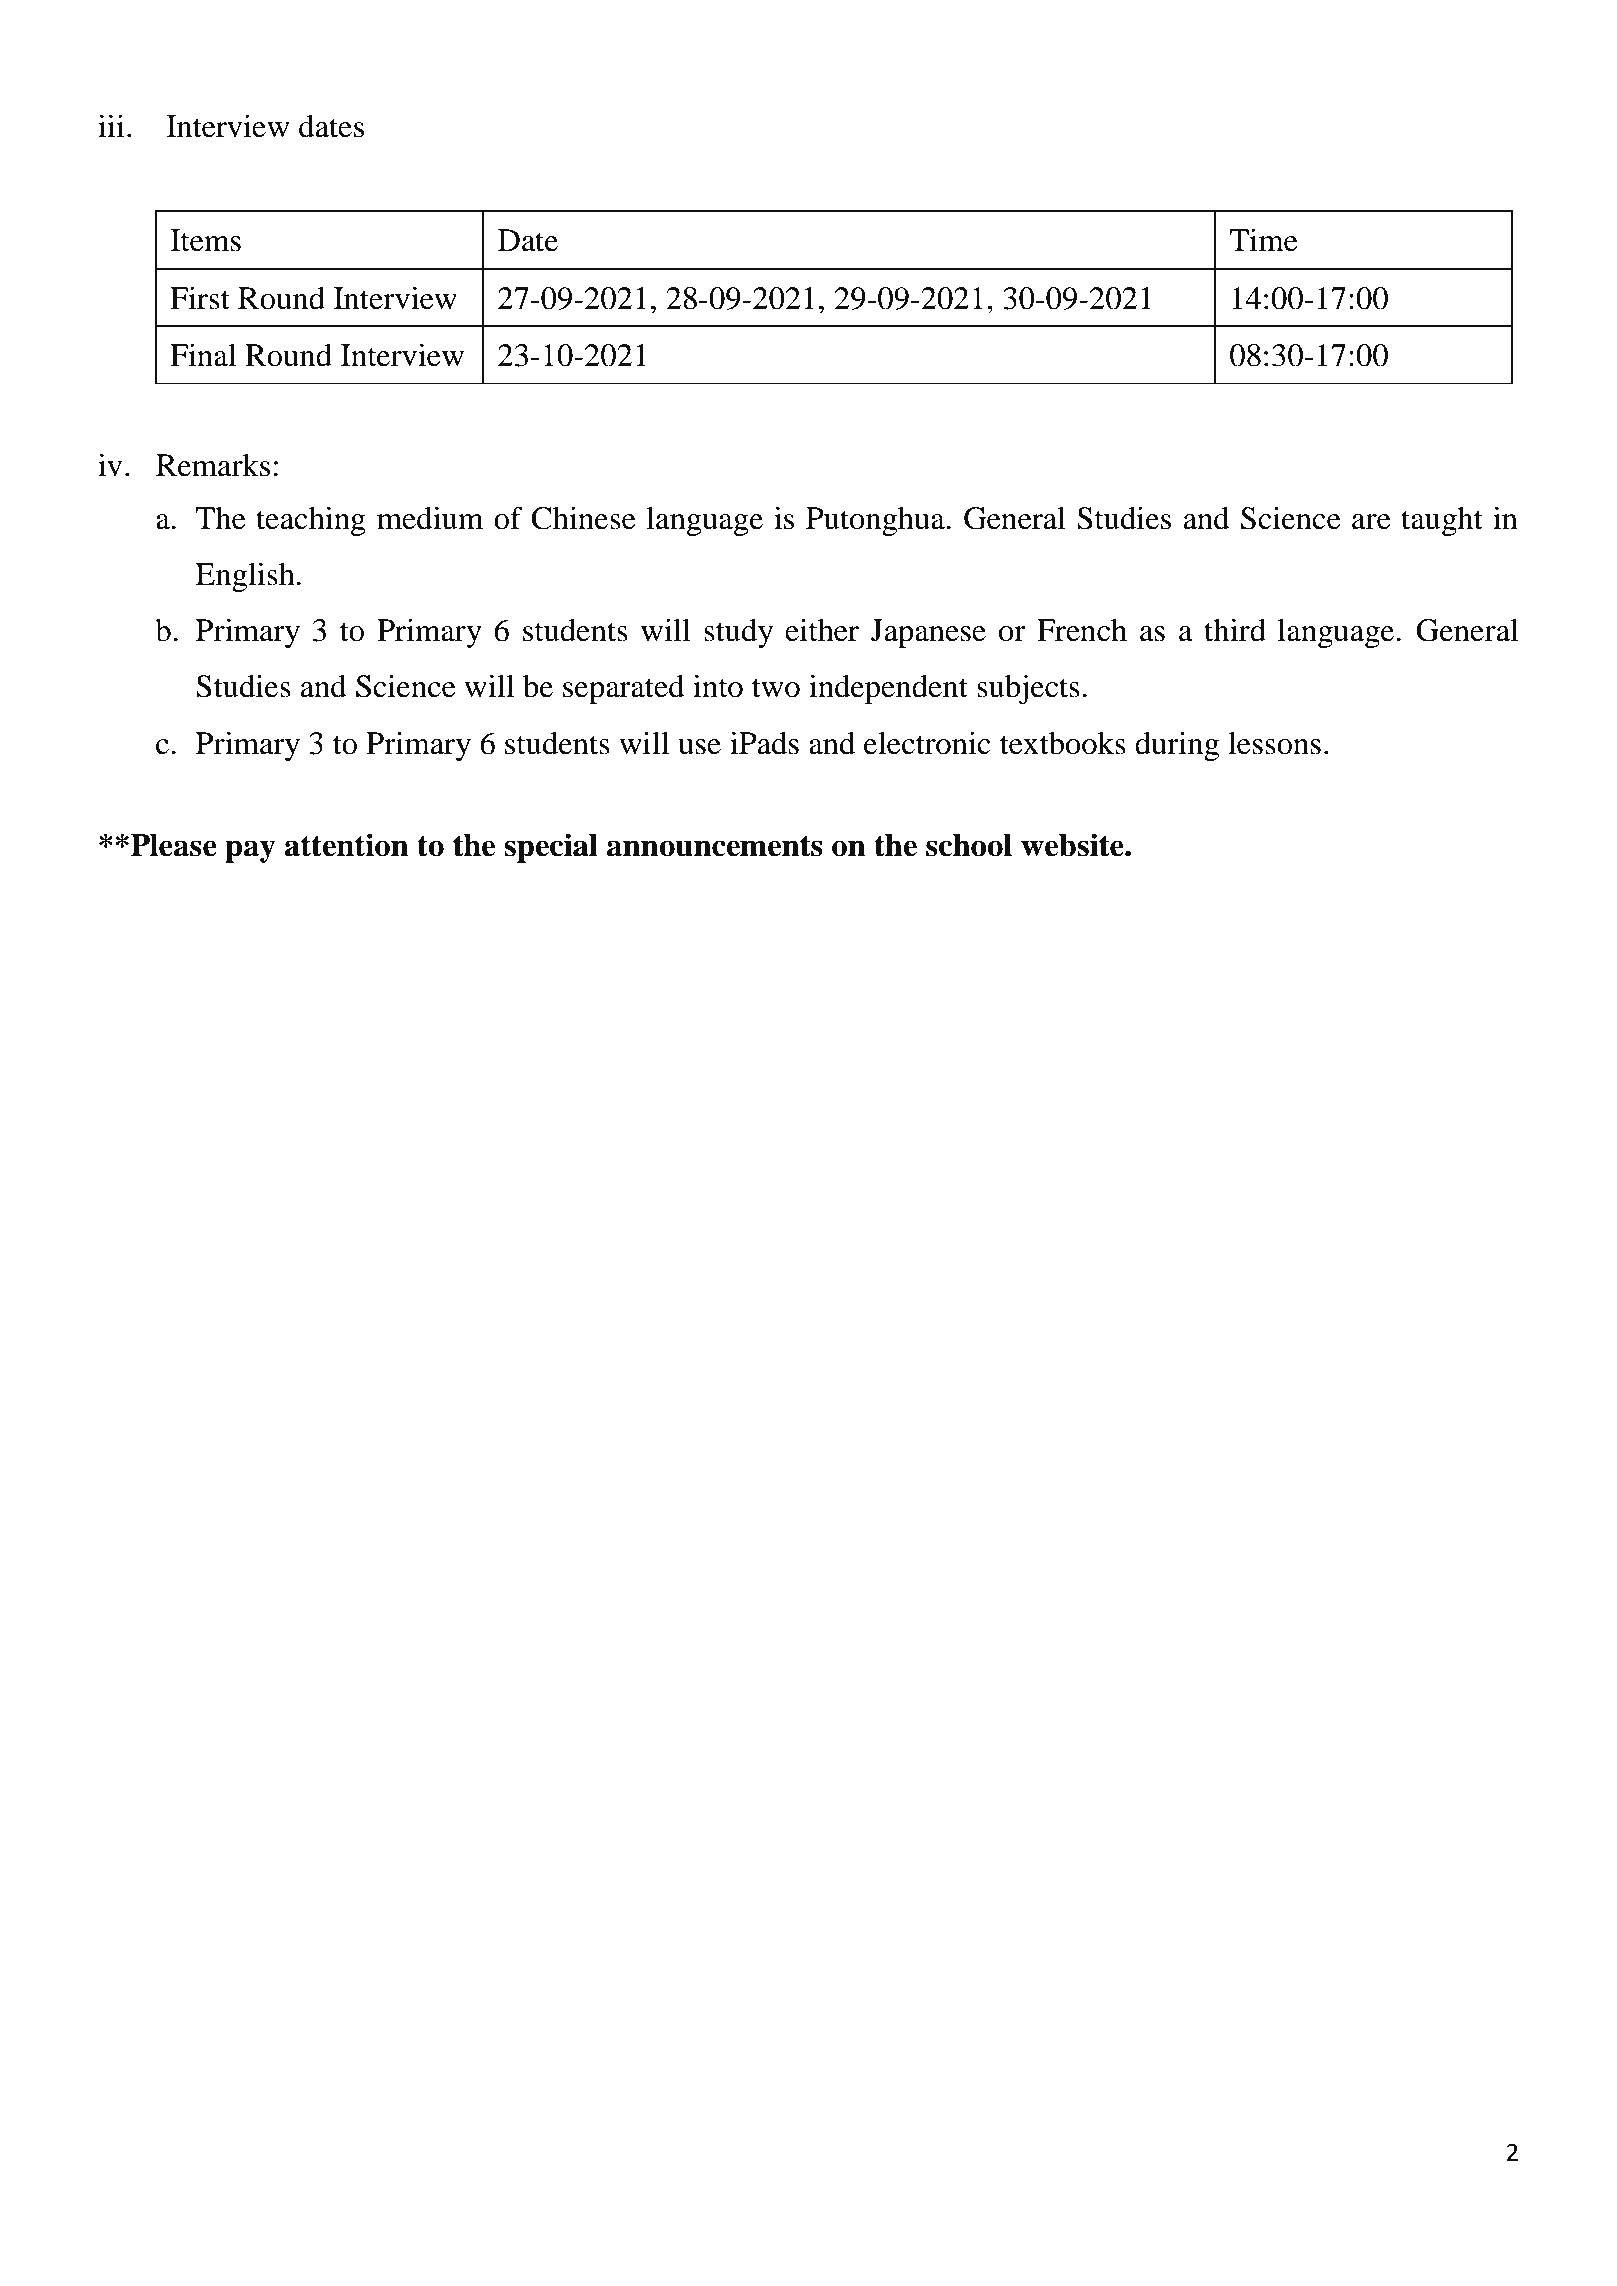 This document has height=2286, width=1617. What do you see at coordinates (1371, 522) in the document?
I see `are` at bounding box center [1371, 522].
